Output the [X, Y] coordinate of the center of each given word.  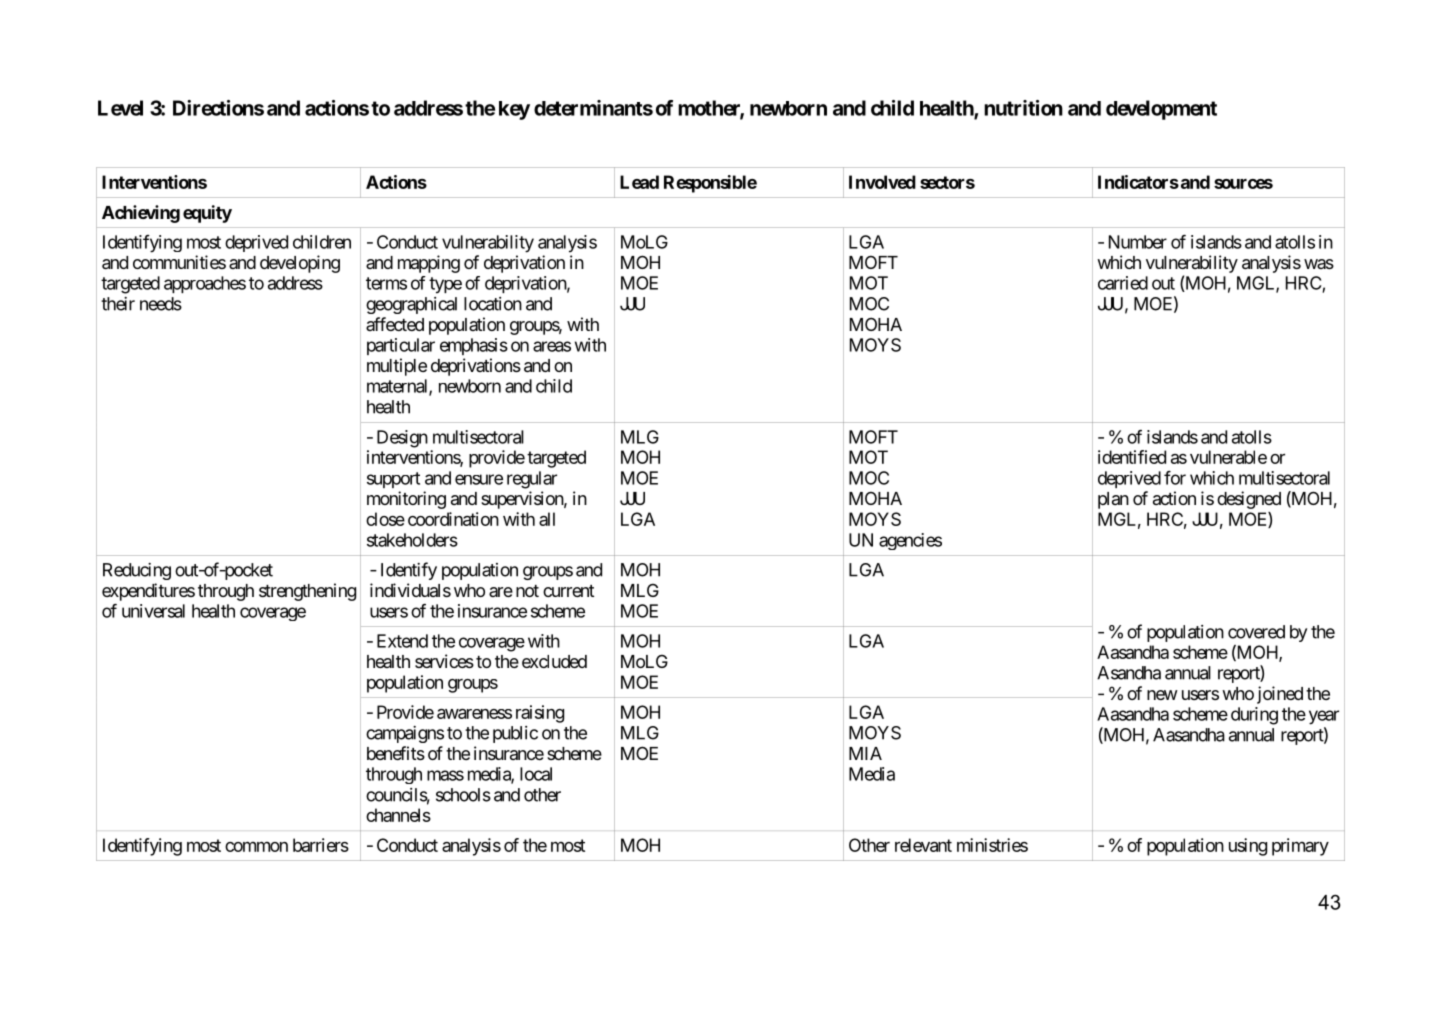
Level [120, 108]
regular [532, 480]
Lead [639, 182]
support [393, 480]
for [1175, 478]
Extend [402, 641]
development [1161, 110]
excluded [554, 661]
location [493, 304]
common [256, 846]
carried [1123, 283]
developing [300, 264]
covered [1256, 632]
